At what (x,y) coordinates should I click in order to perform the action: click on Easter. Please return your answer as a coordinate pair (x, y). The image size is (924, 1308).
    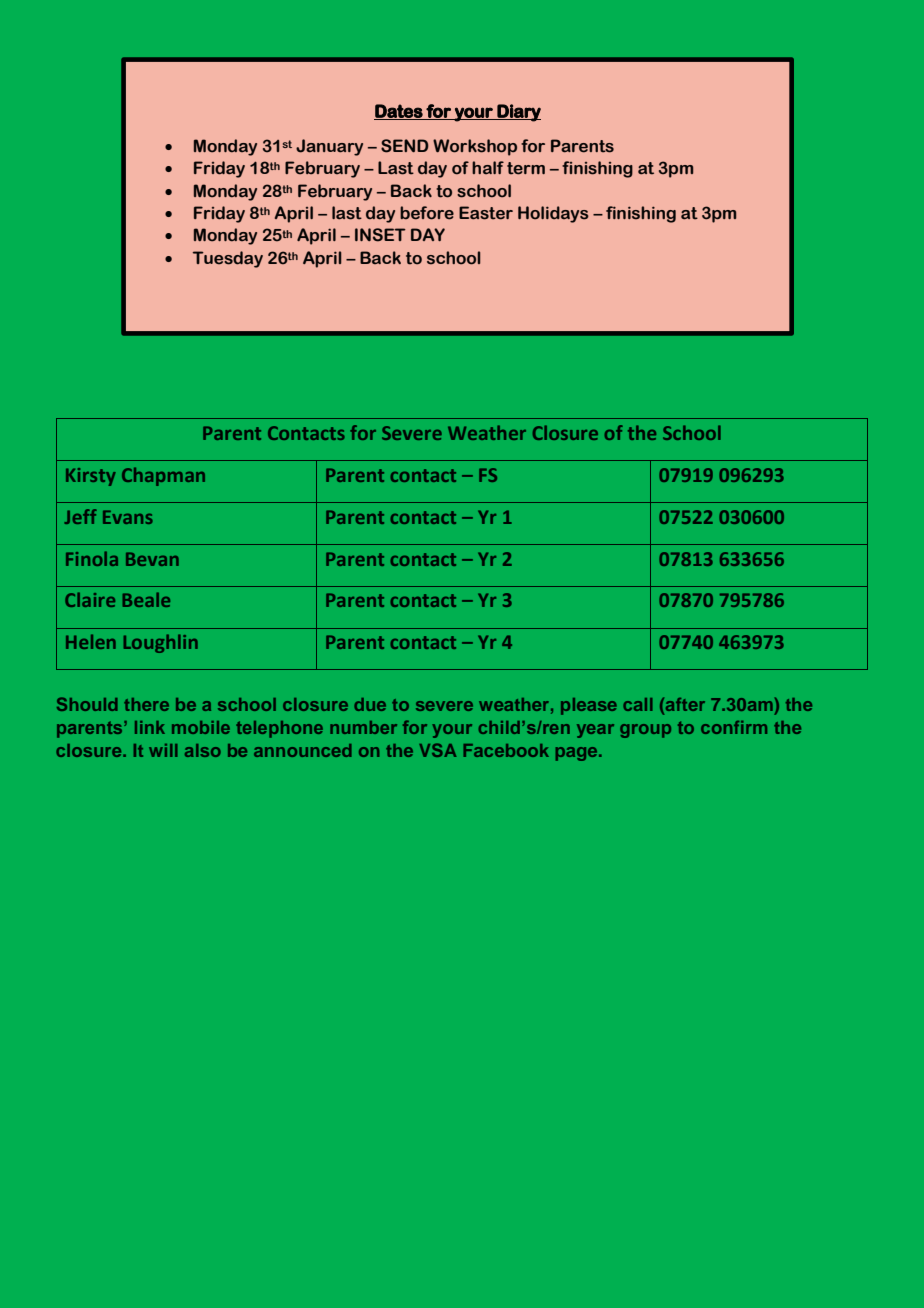
    Looking at the image, I should click on (486, 213).
